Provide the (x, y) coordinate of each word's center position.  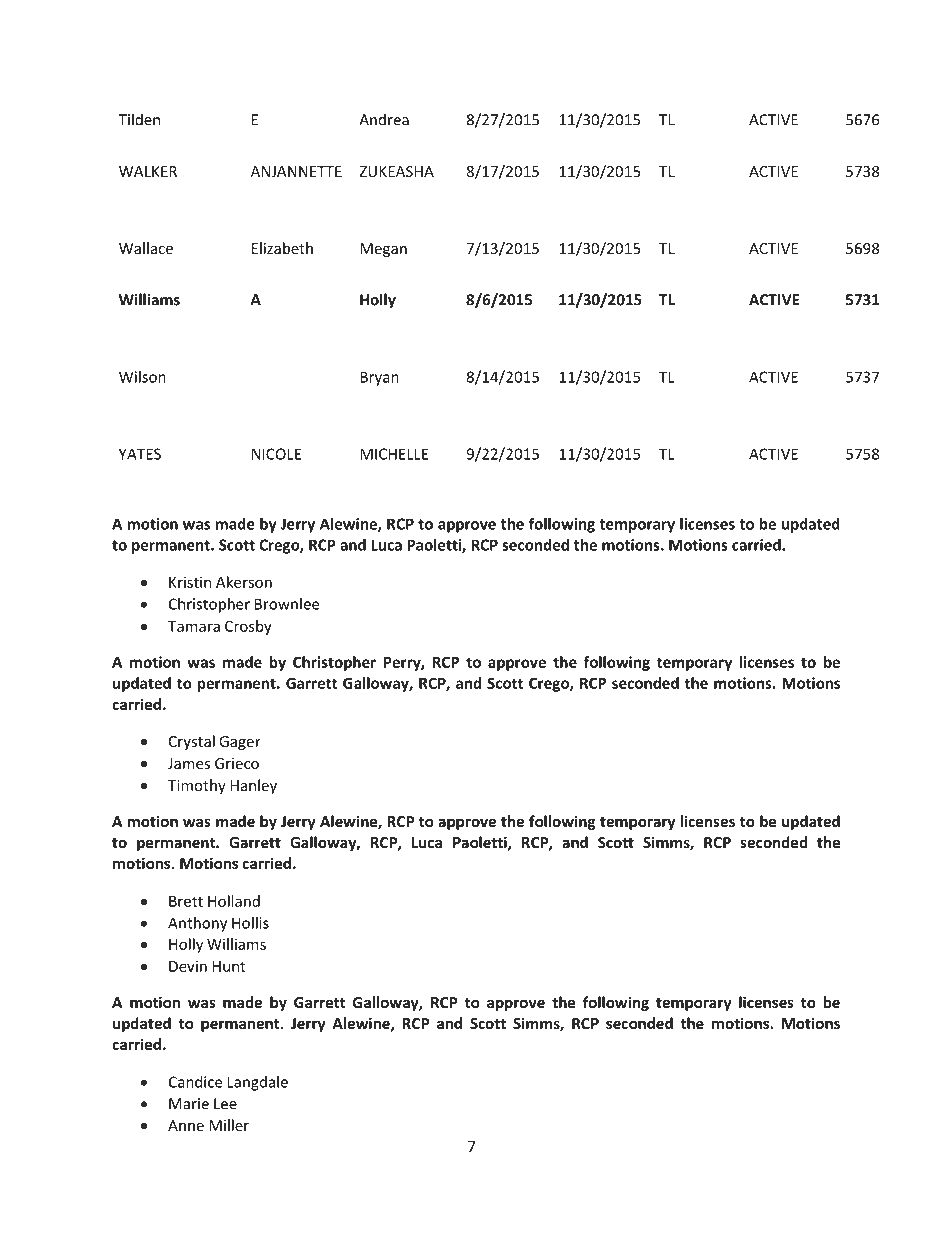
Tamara (194, 626)
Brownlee (287, 604)
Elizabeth (282, 248)
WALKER (148, 171)
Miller (229, 1125)
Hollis (250, 923)
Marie (189, 1104)
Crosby (248, 627)
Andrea (384, 119)
